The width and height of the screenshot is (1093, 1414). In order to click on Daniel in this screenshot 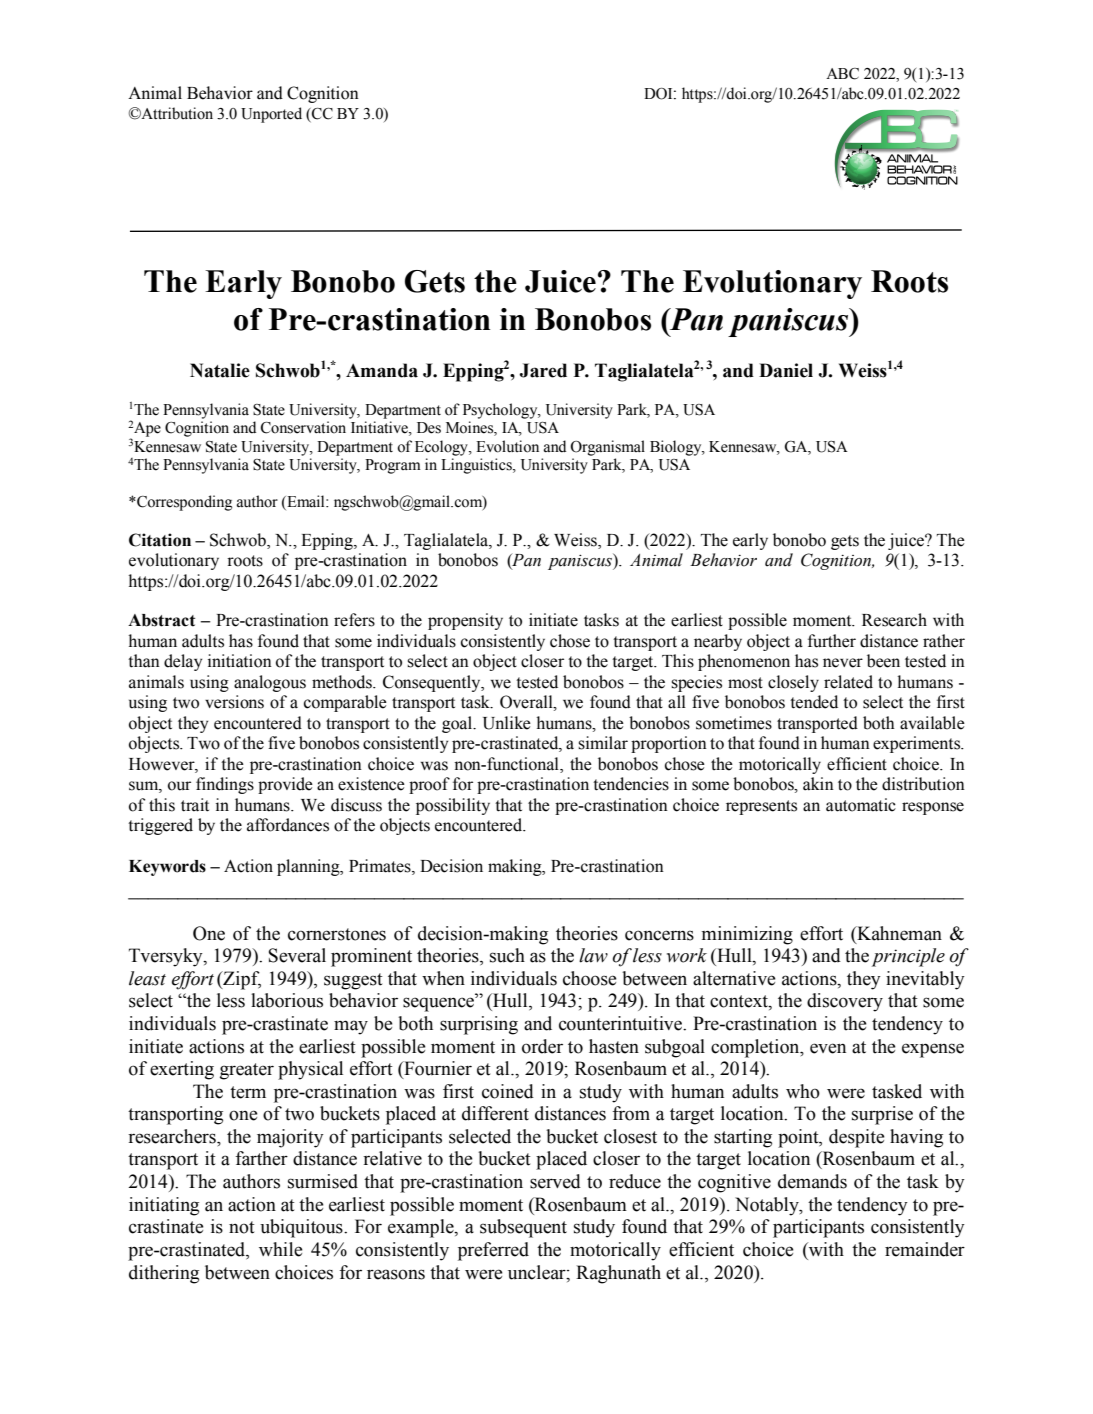, I will do `click(786, 370)`.
